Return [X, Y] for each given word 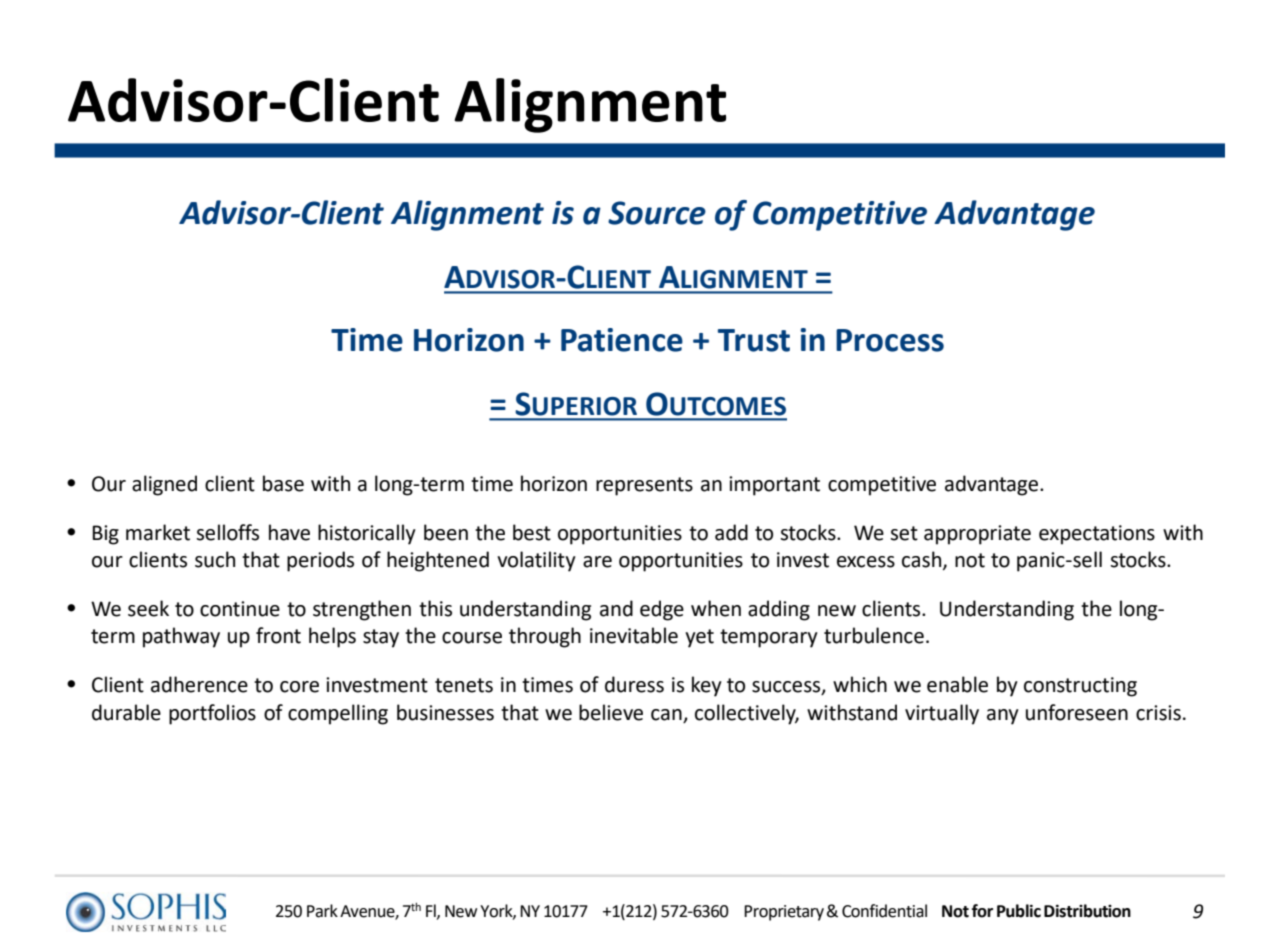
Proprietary [784, 913]
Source [657, 213]
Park [322, 911]
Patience [622, 340]
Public [1019, 911]
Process [890, 340]
